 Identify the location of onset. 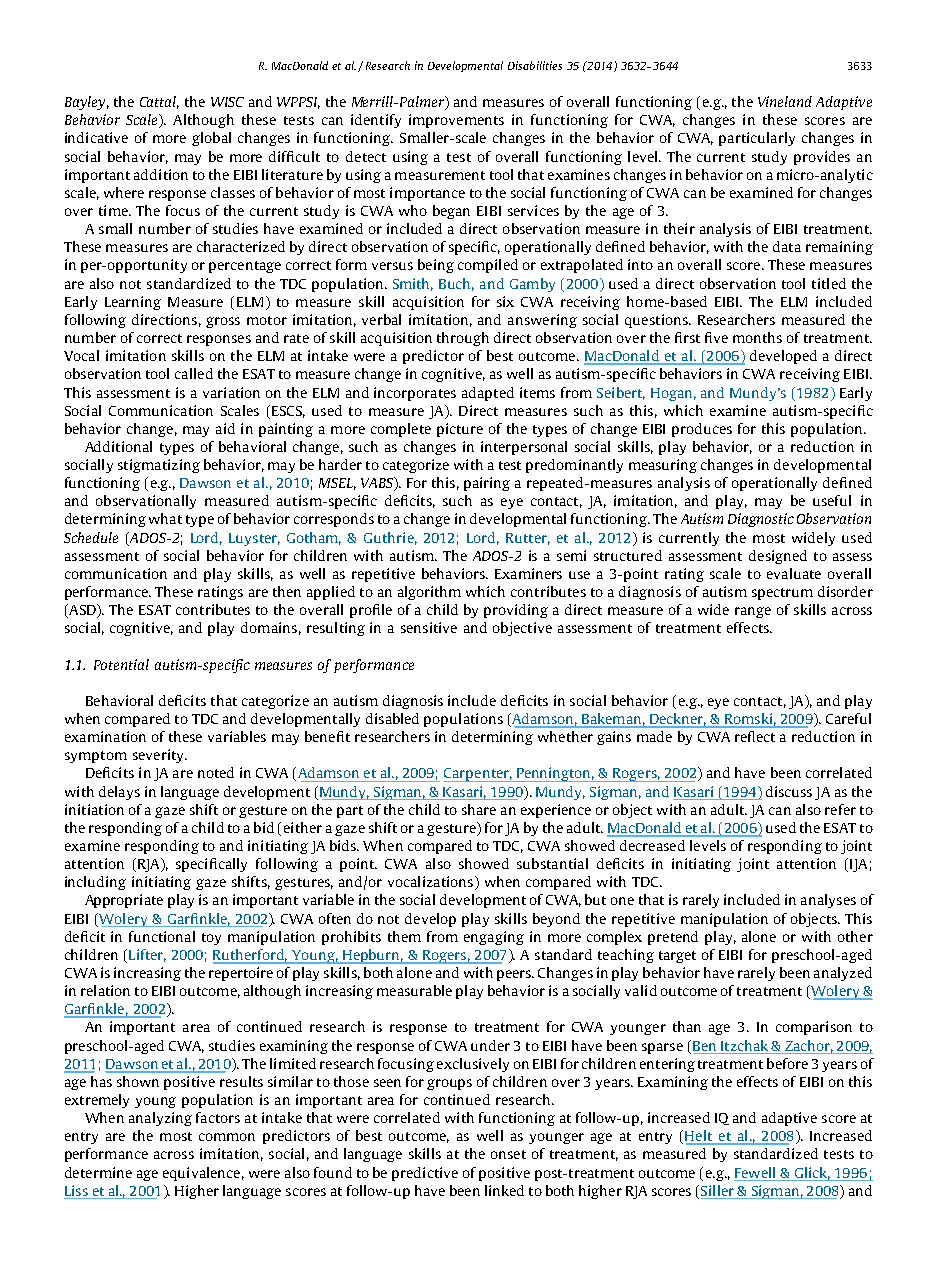
(508, 1154).
